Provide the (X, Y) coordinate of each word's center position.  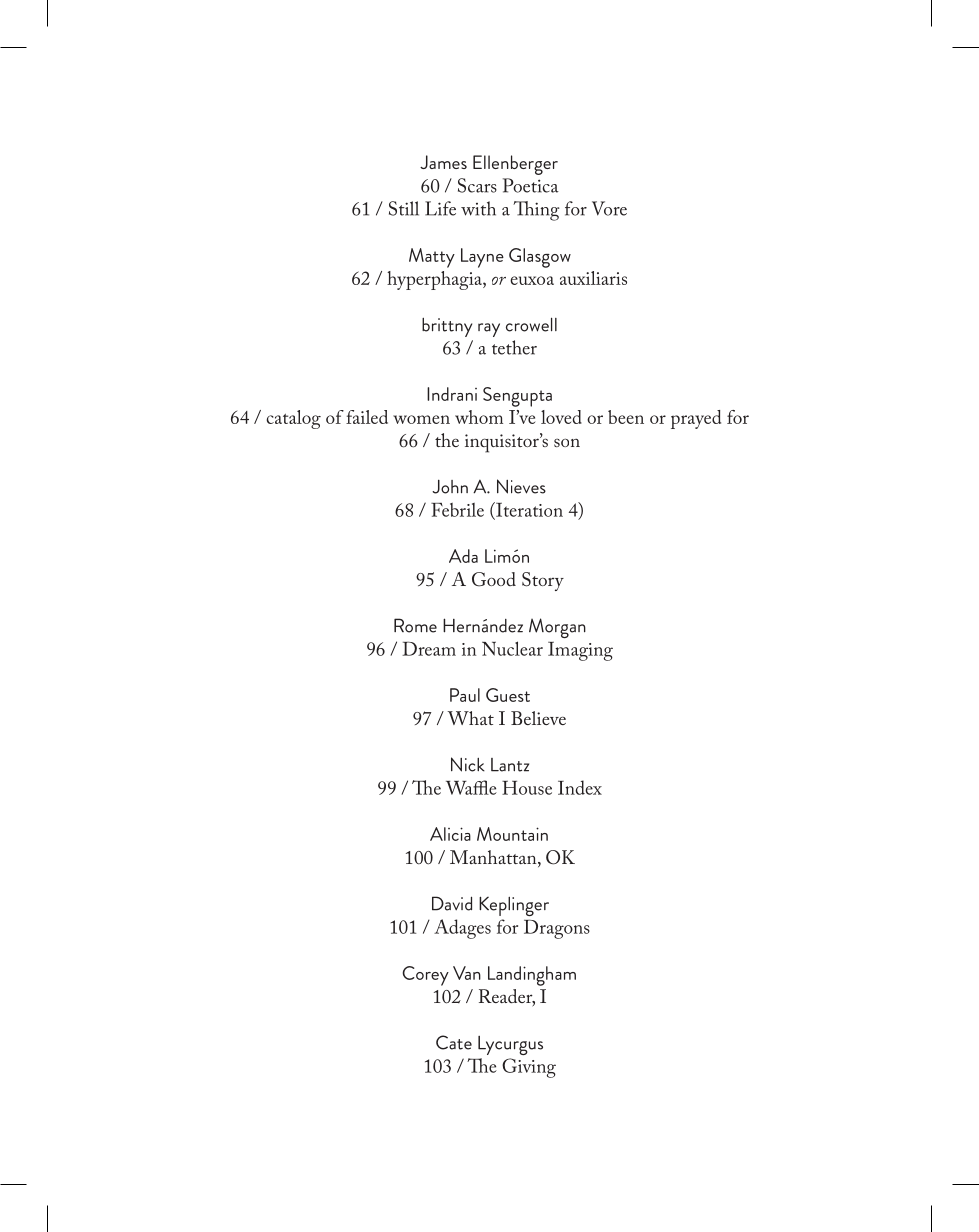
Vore (609, 208)
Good (494, 579)
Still (404, 208)
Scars (477, 185)
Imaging (580, 651)
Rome (415, 625)
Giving (529, 1068)
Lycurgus (510, 1045)
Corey (425, 976)
